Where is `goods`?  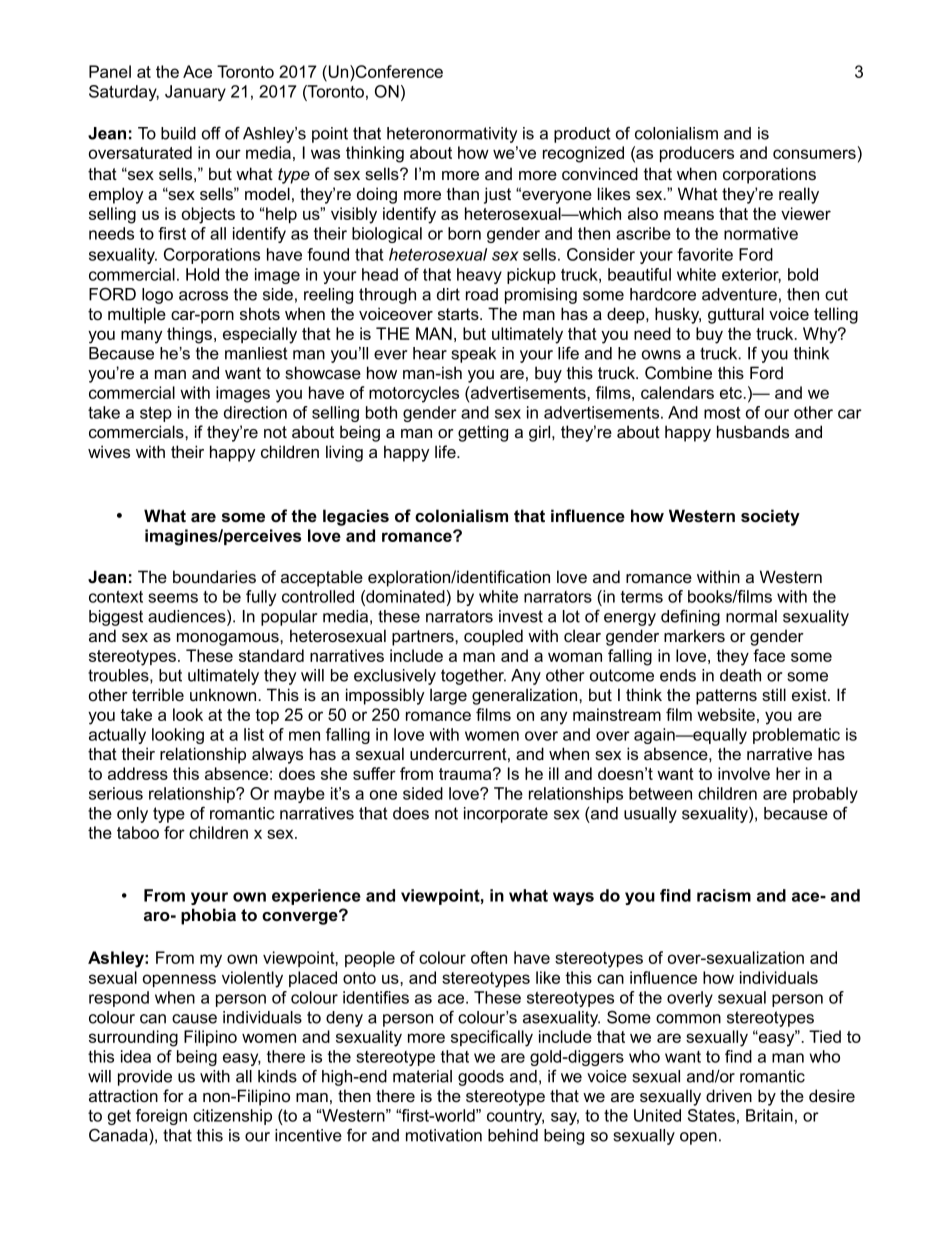 goods is located at coordinates (481, 1078).
